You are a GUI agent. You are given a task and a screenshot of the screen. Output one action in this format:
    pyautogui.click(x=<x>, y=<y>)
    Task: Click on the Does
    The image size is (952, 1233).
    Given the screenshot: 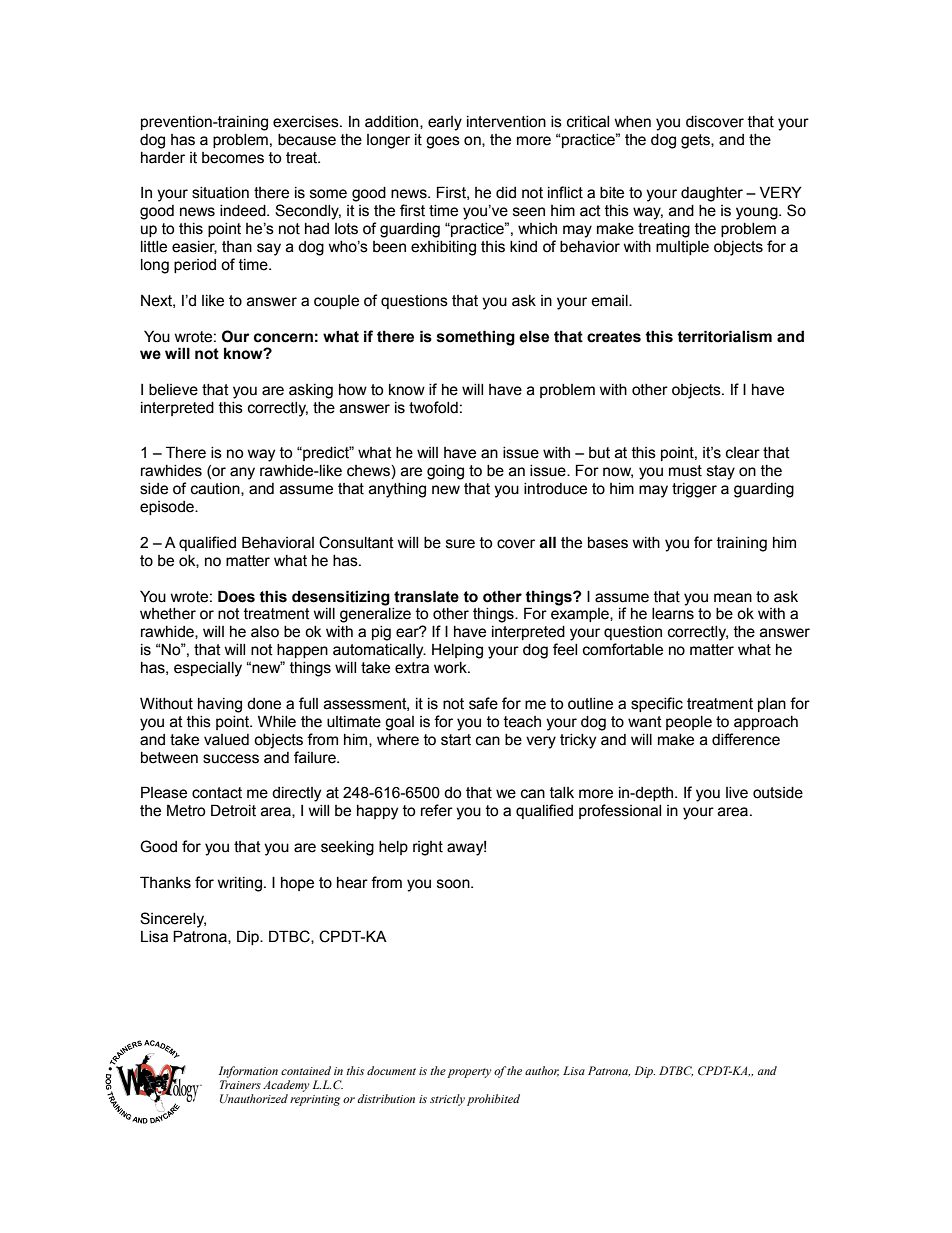 What is the action you would take?
    pyautogui.click(x=236, y=596)
